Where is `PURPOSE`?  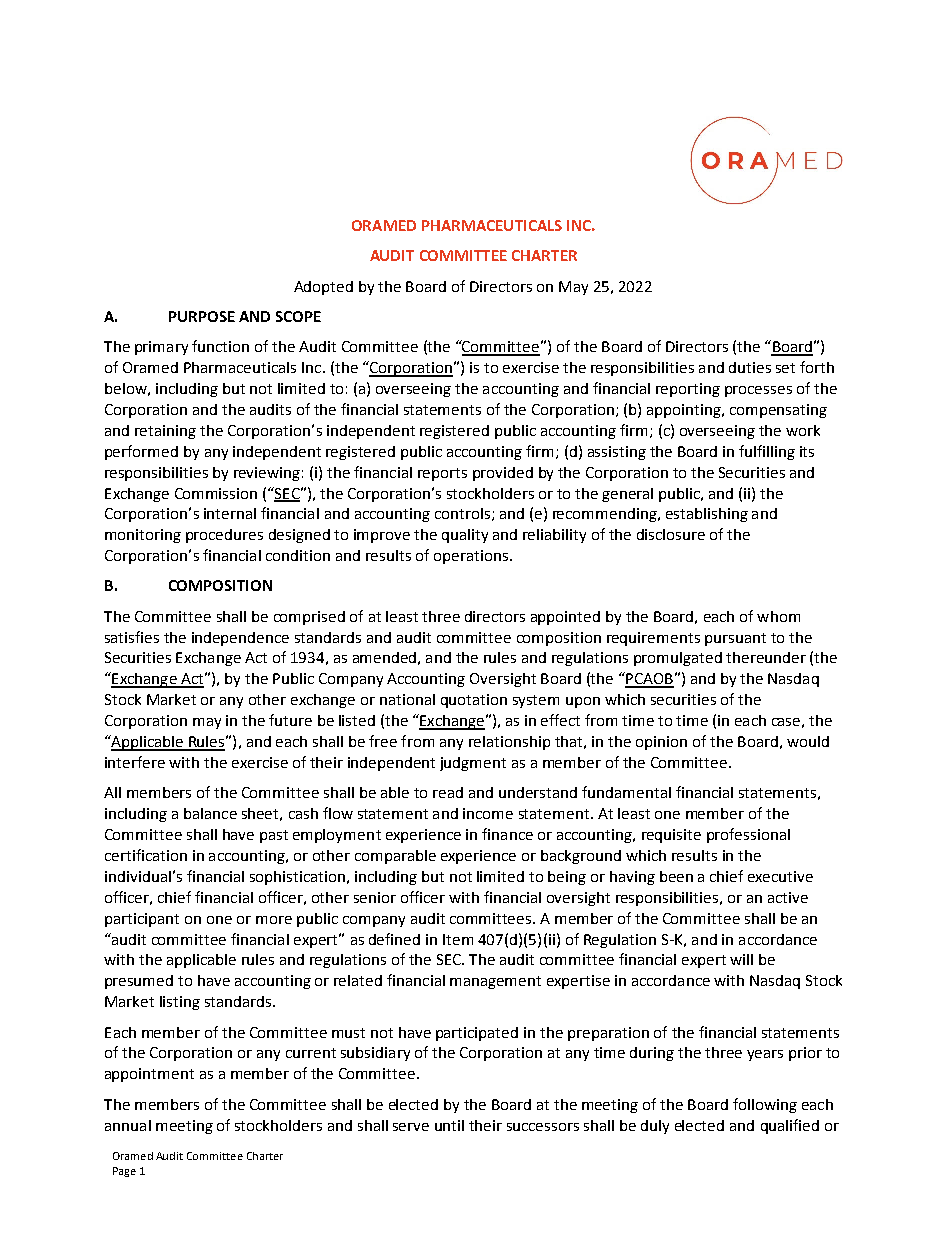 PURPOSE is located at coordinates (202, 316).
